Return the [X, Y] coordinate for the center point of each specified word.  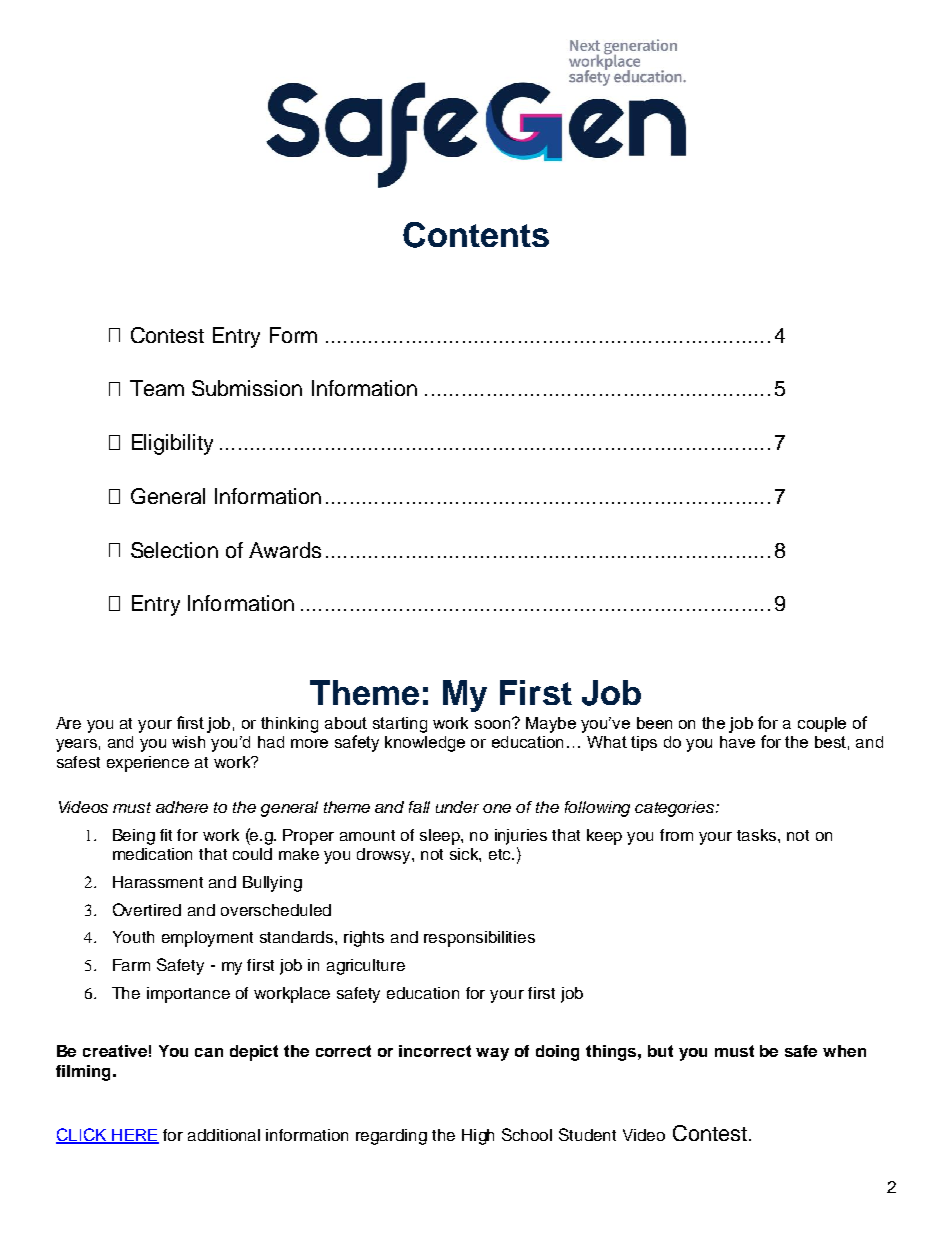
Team [157, 388]
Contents [476, 235]
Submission [247, 388]
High [478, 1137]
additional [224, 1135]
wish [188, 742]
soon [494, 723]
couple [822, 724]
